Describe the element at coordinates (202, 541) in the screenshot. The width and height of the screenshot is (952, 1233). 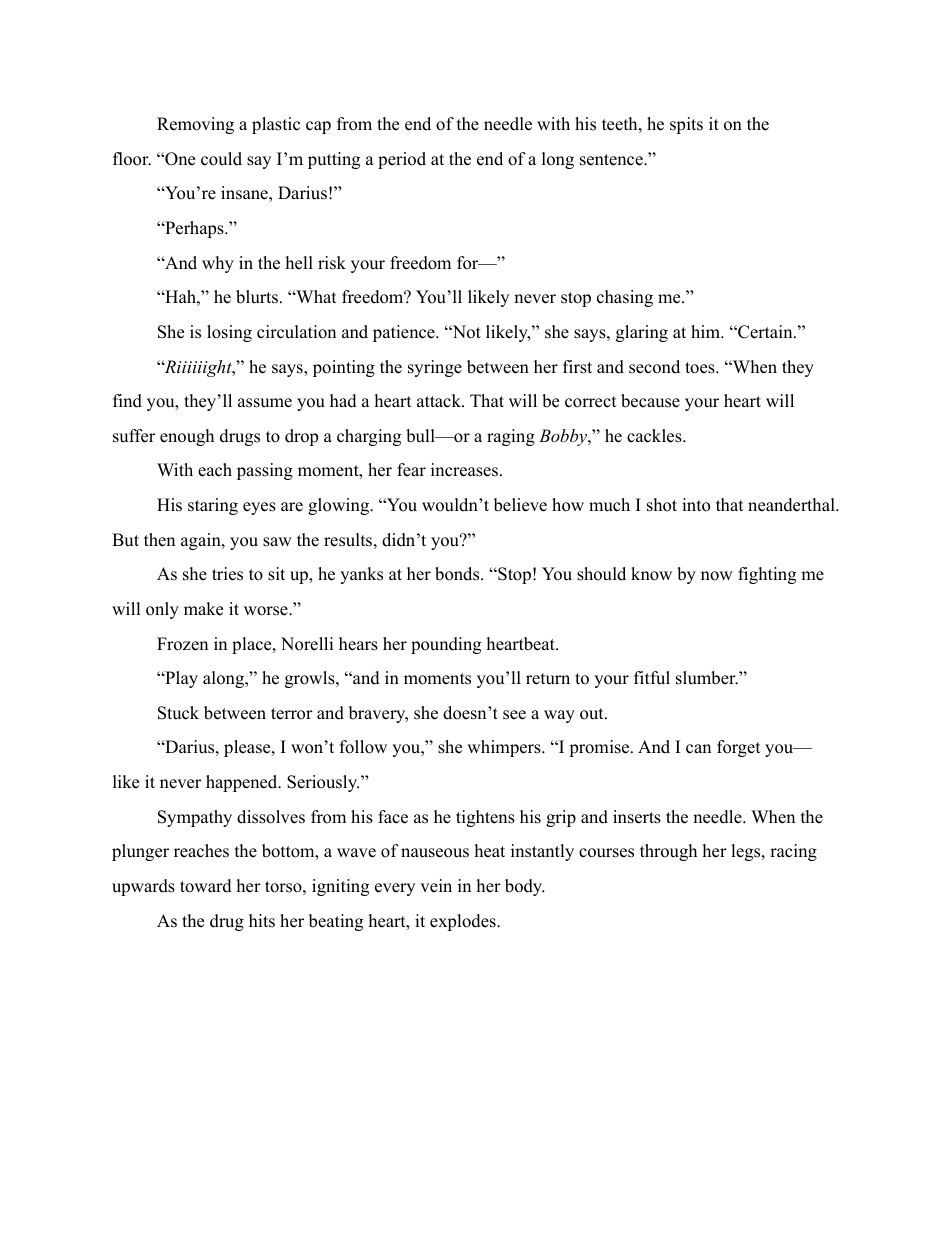
I see `again` at that location.
